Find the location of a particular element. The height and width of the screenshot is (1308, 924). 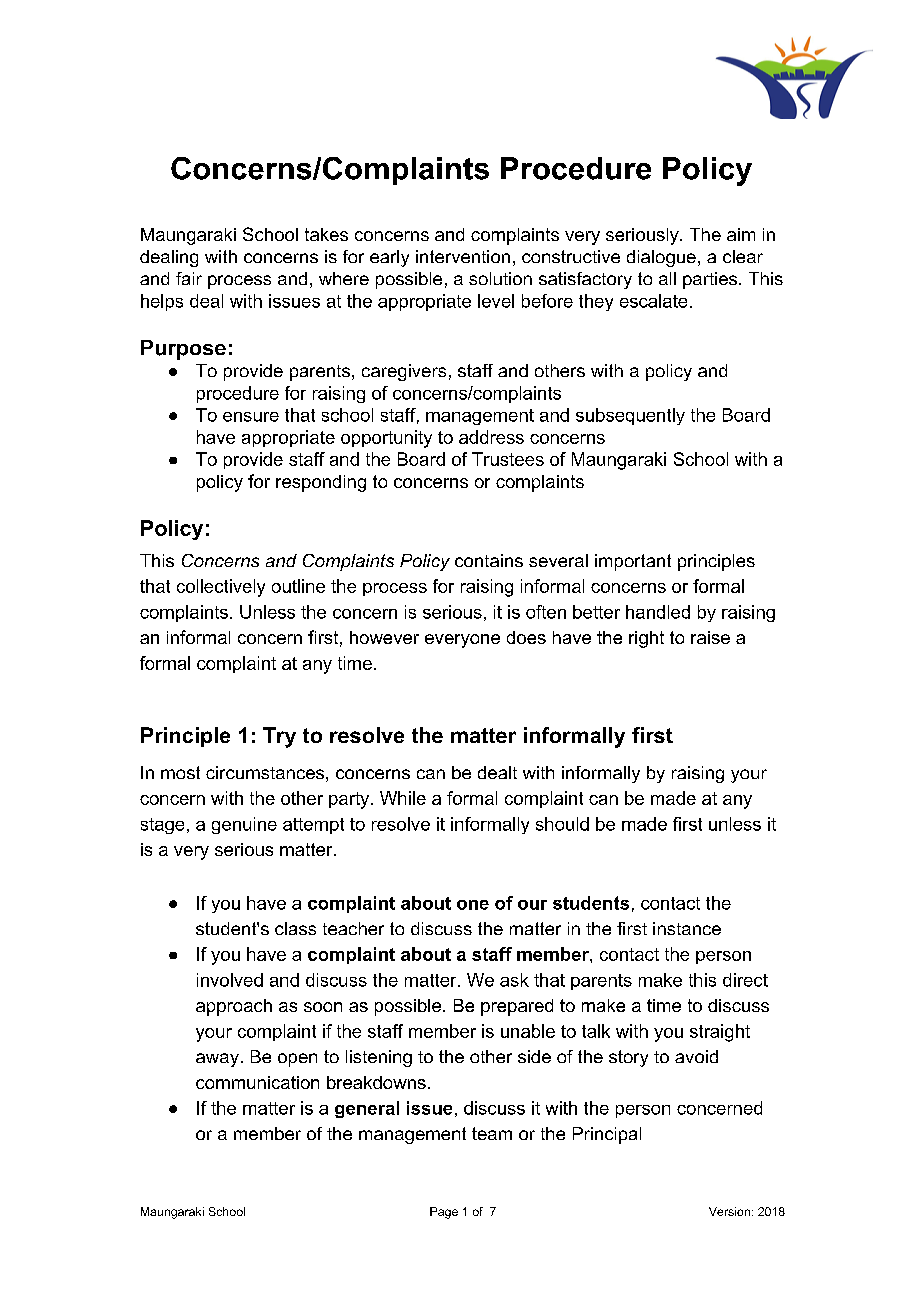

genuine is located at coordinates (244, 825).
